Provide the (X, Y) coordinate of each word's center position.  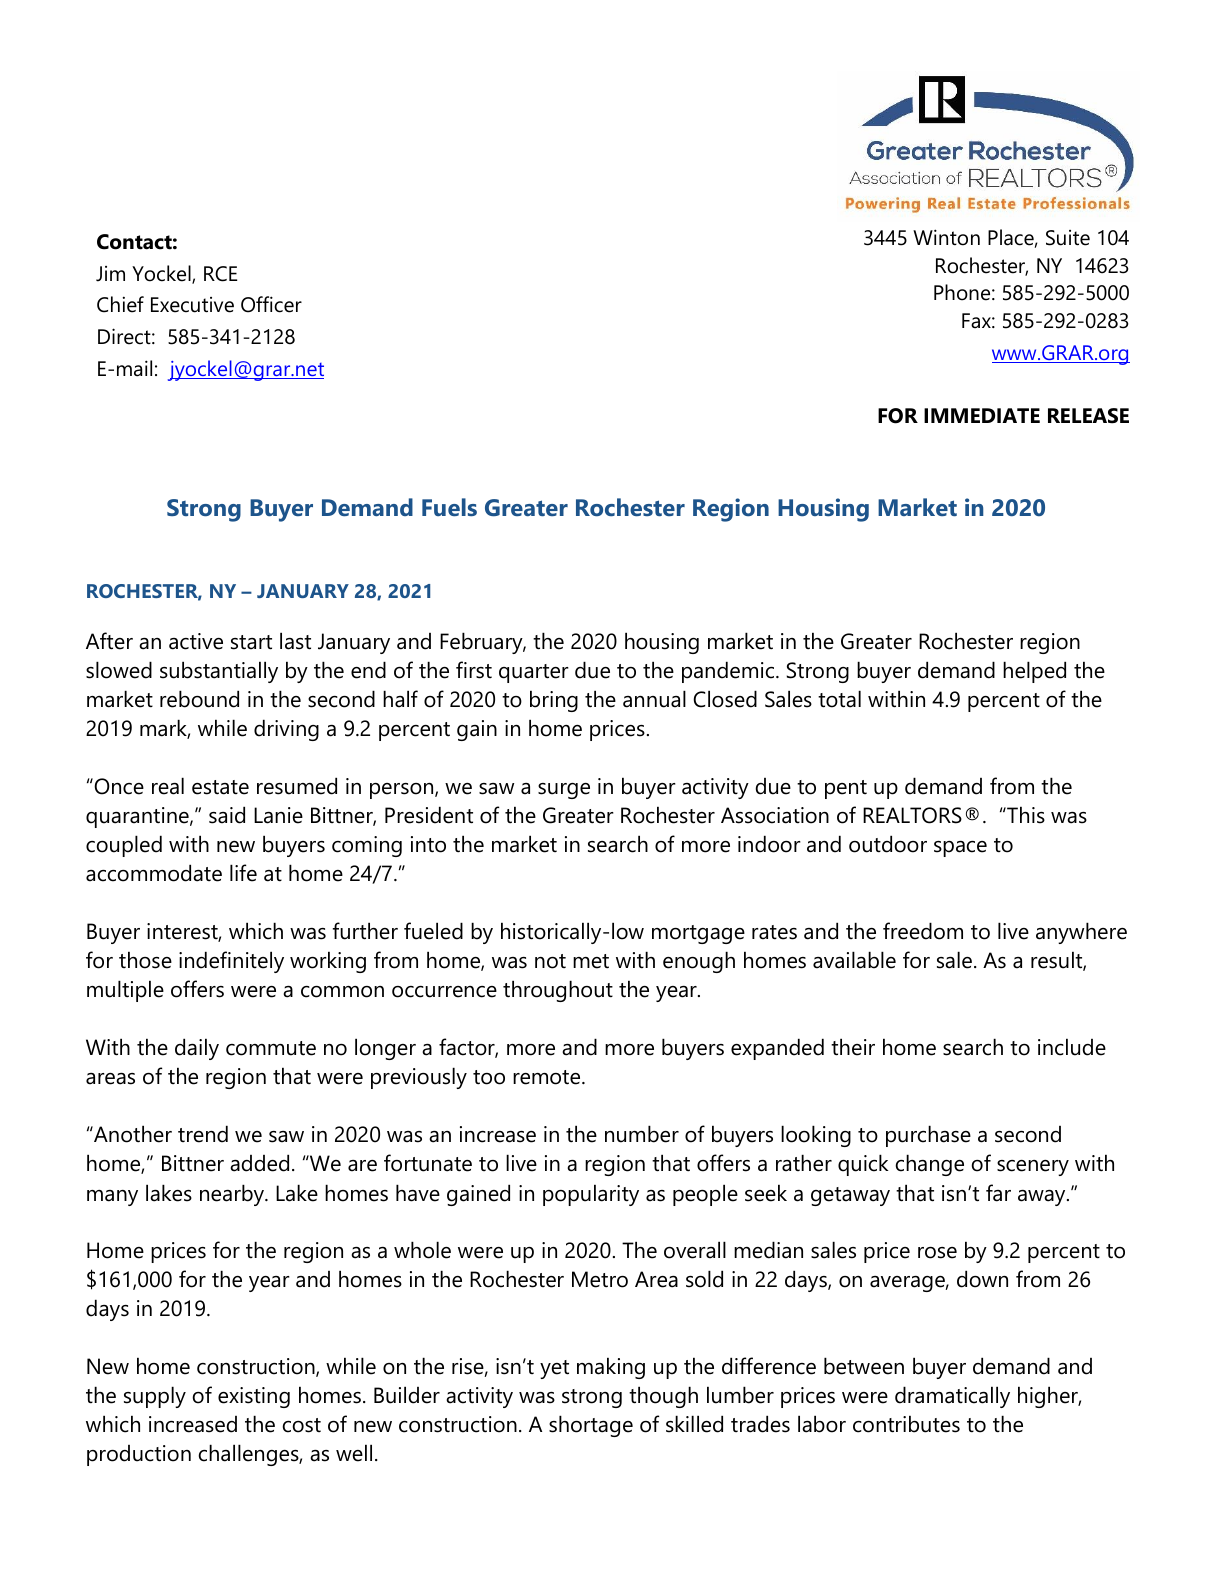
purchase (928, 1136)
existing (254, 1397)
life (243, 873)
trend (203, 1134)
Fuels (449, 507)
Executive (192, 305)
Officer (271, 304)
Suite (1068, 238)
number (642, 1134)
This (1025, 815)
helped (1034, 672)
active (196, 641)
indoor (769, 844)
